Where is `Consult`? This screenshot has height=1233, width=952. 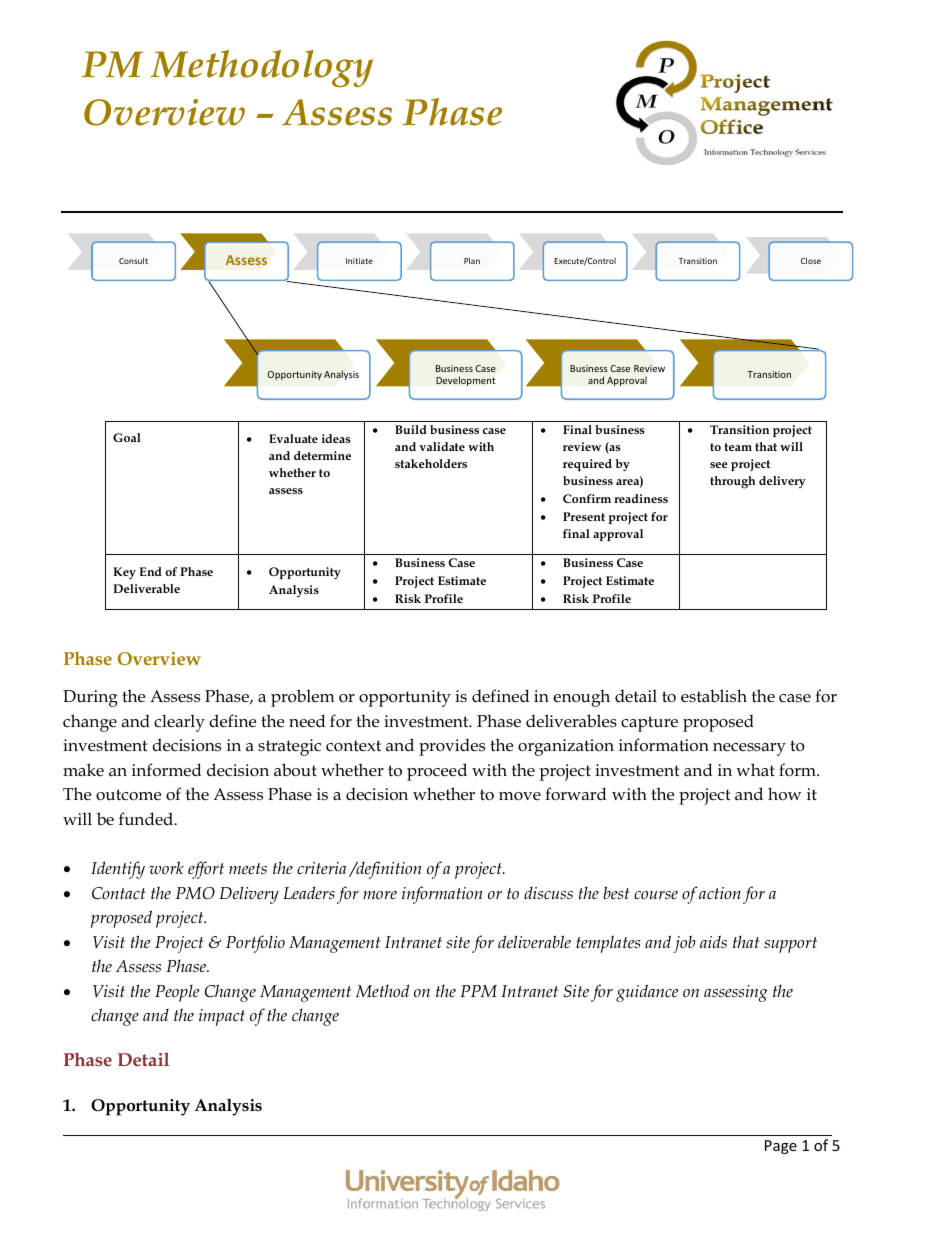
Consult is located at coordinates (133, 260).
